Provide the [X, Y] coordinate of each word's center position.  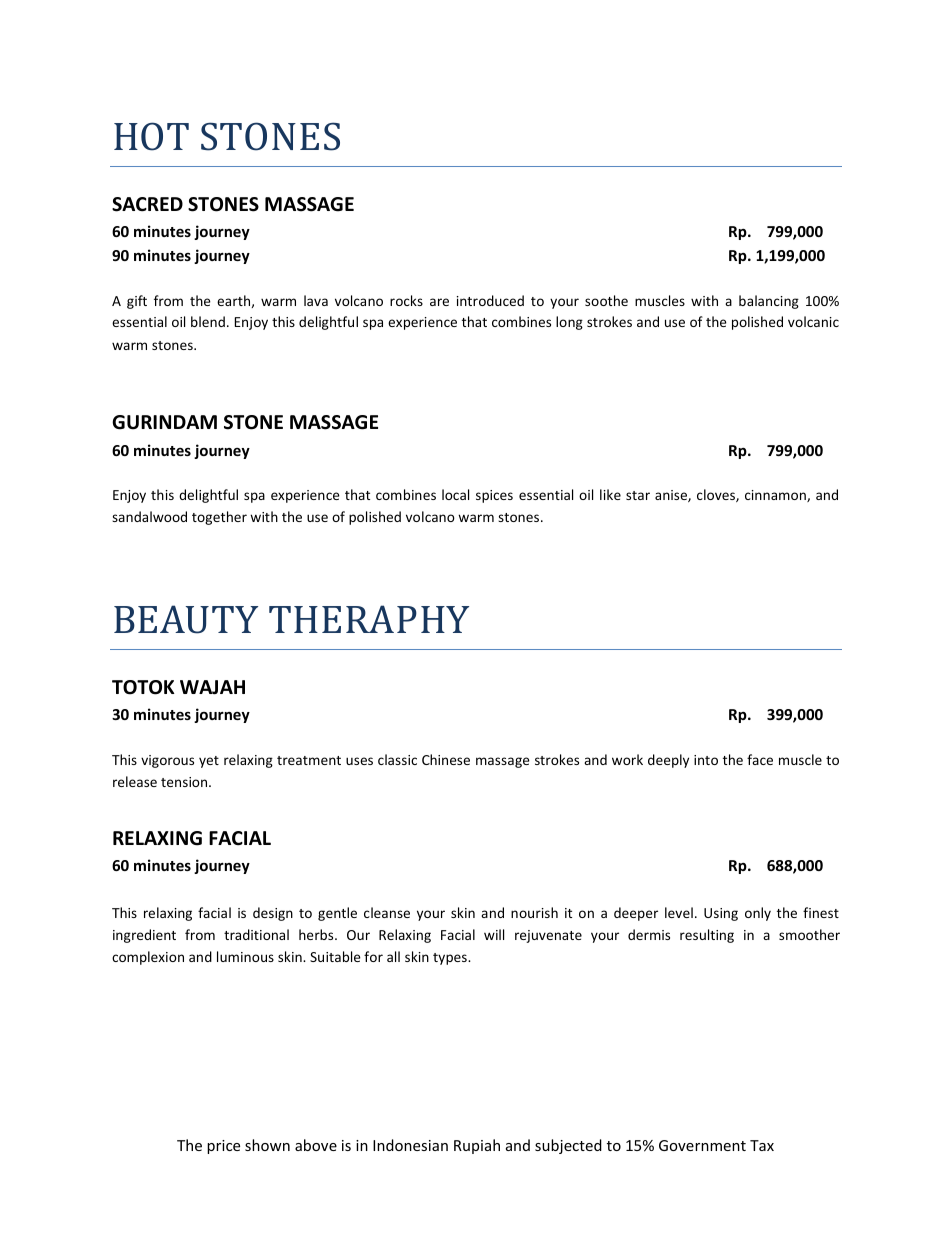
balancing [769, 302]
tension [185, 782]
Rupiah [477, 1146]
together [219, 518]
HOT [151, 136]
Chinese [446, 759]
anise [672, 496]
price [223, 1147]
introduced [490, 300]
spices [494, 496]
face [760, 759]
